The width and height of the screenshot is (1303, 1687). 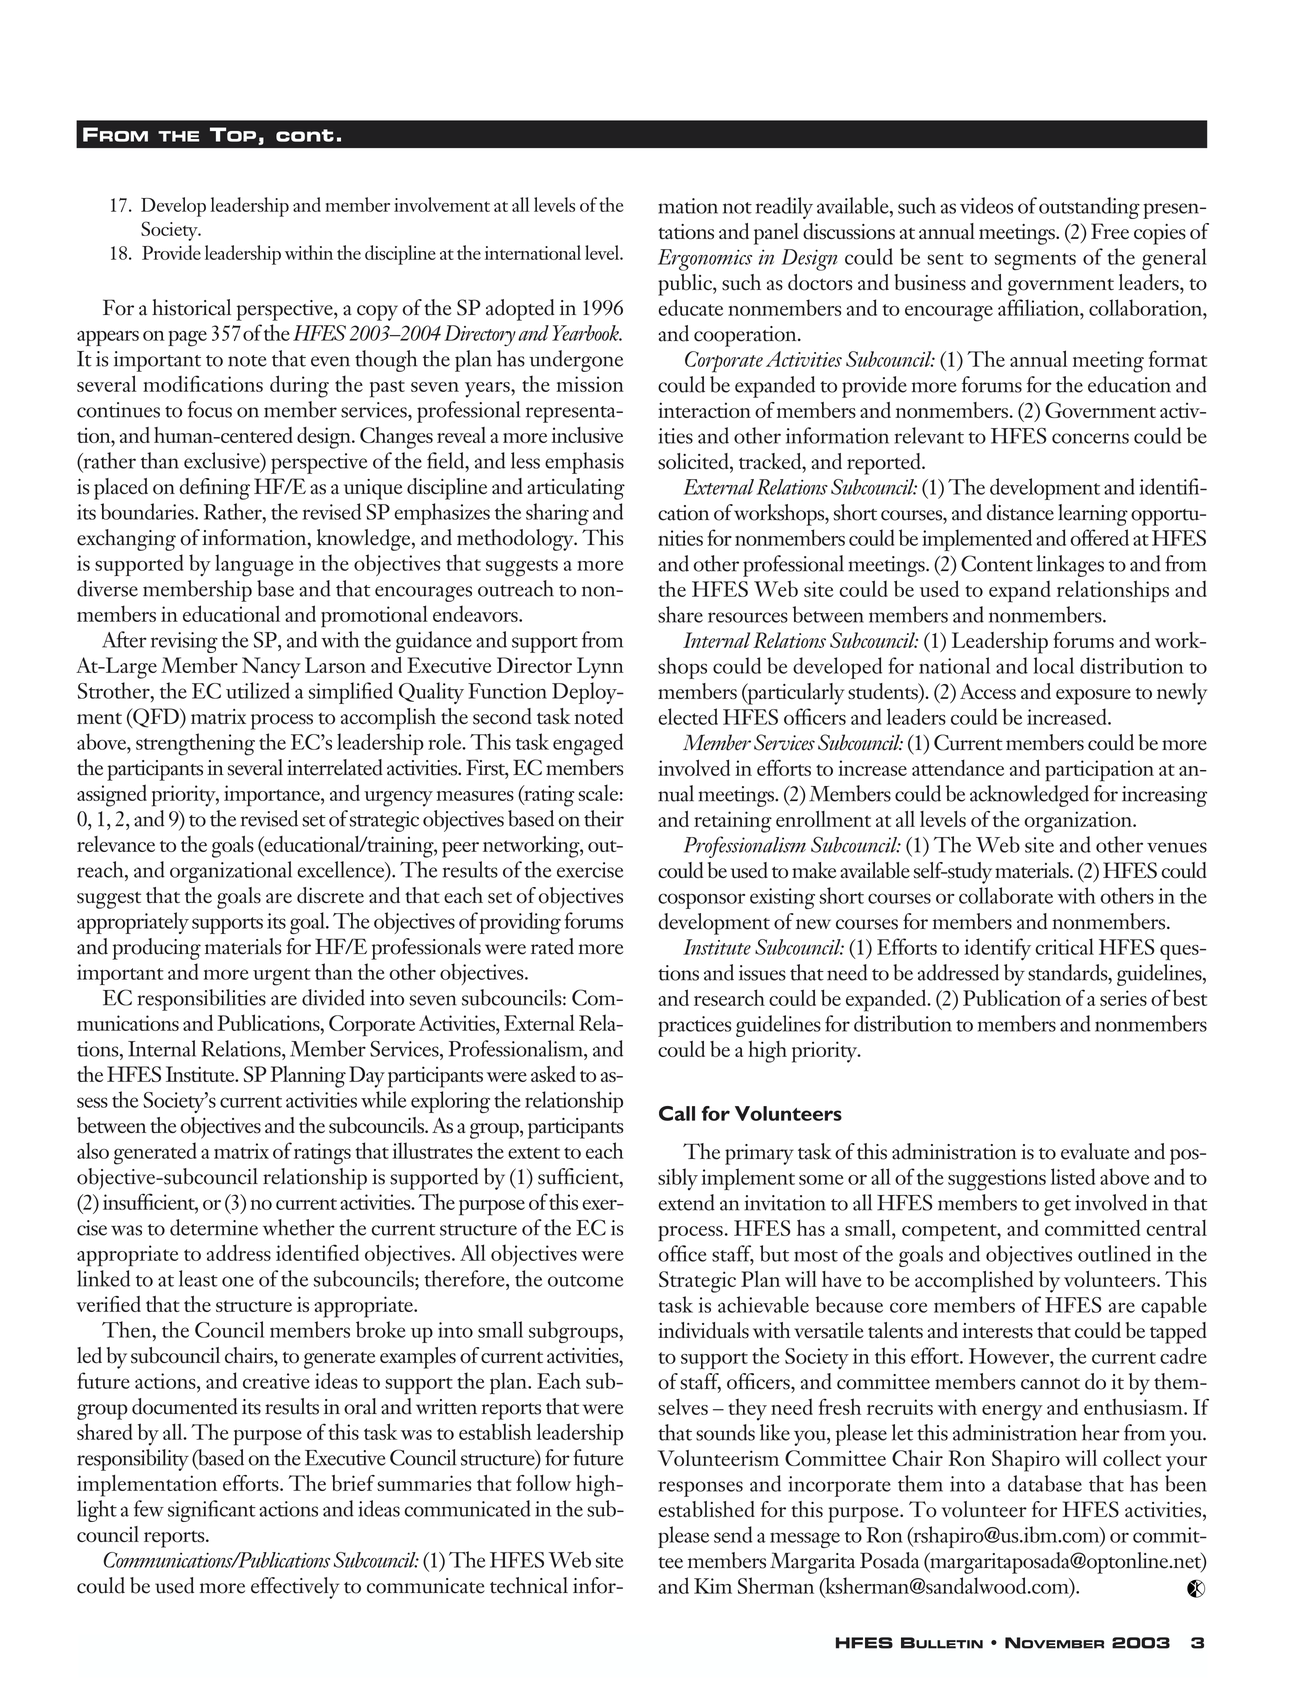 I want to click on Ergonomics, so click(x=705, y=260).
